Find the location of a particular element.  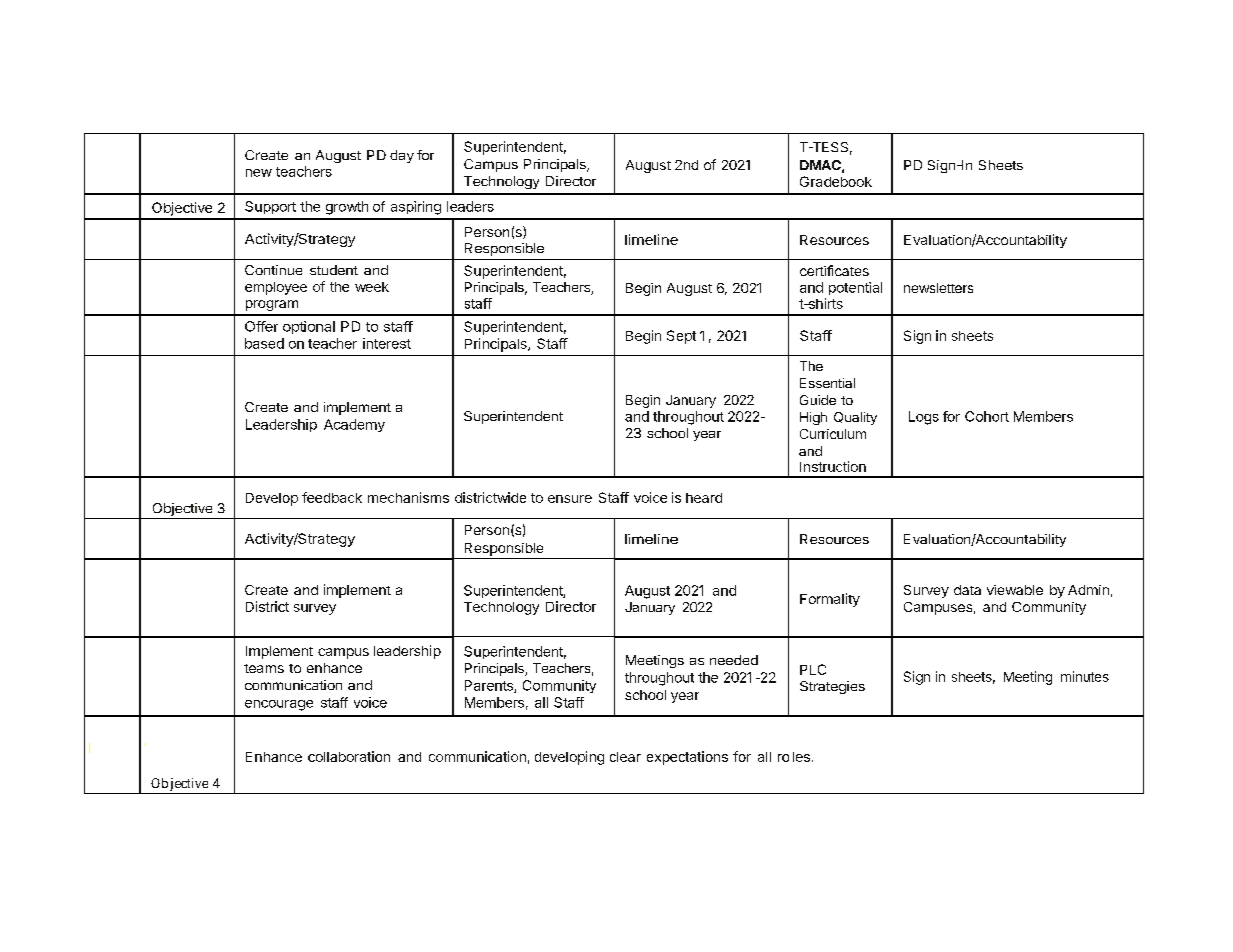

expectations is located at coordinates (687, 758).
